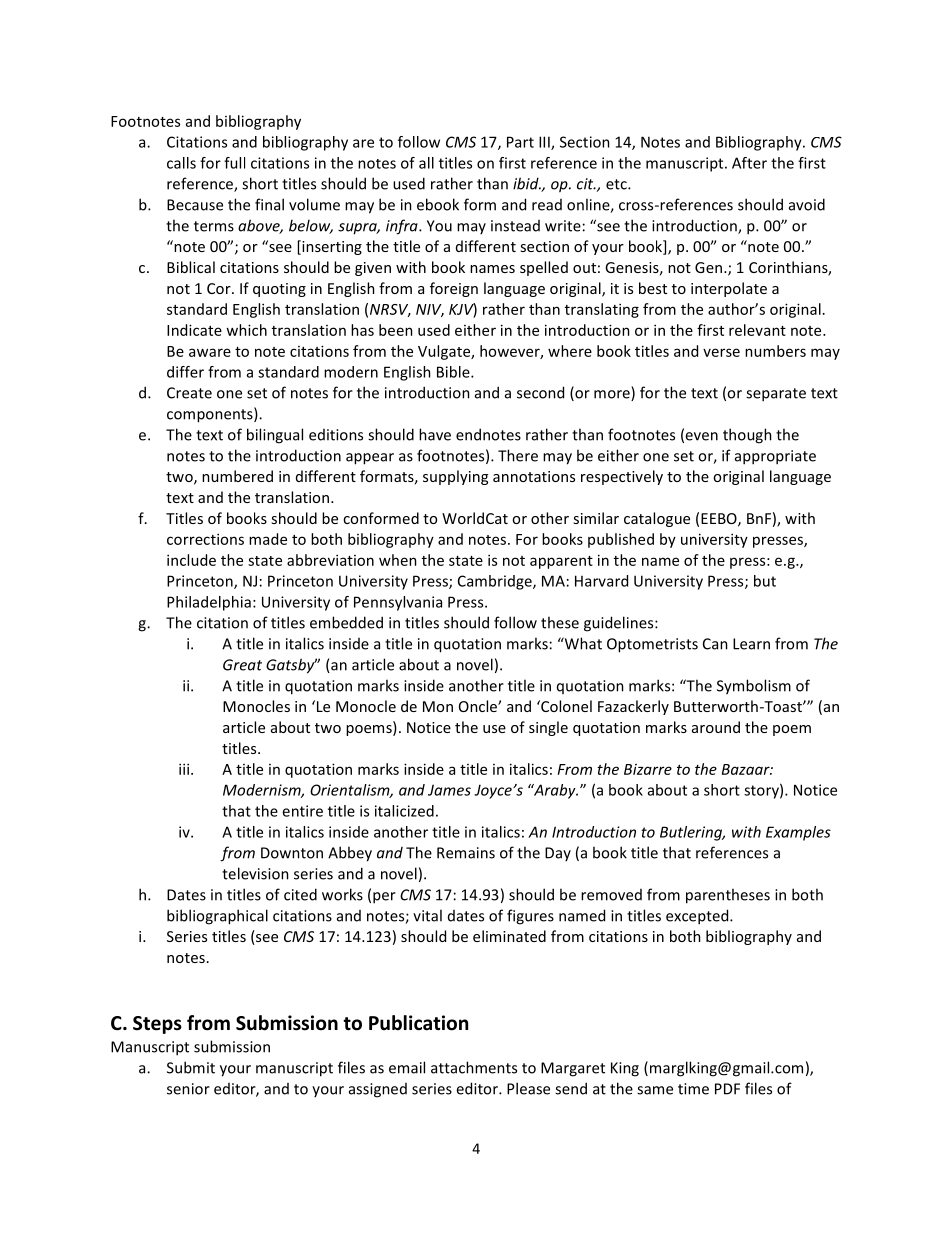 The width and height of the screenshot is (952, 1233). What do you see at coordinates (776, 395) in the screenshot?
I see `separate` at bounding box center [776, 395].
